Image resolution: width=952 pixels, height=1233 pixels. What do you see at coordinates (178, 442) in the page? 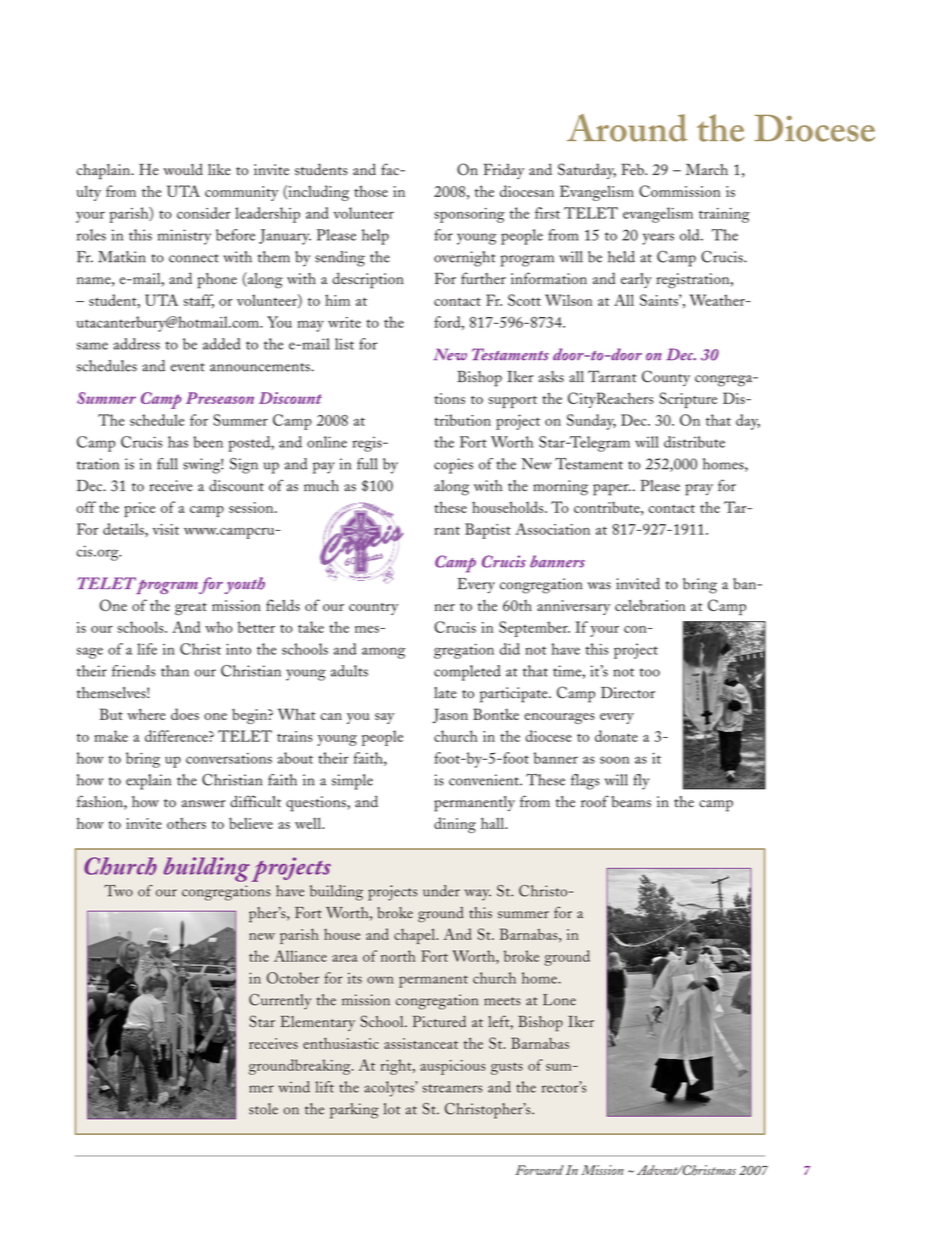
I see `has` at bounding box center [178, 442].
